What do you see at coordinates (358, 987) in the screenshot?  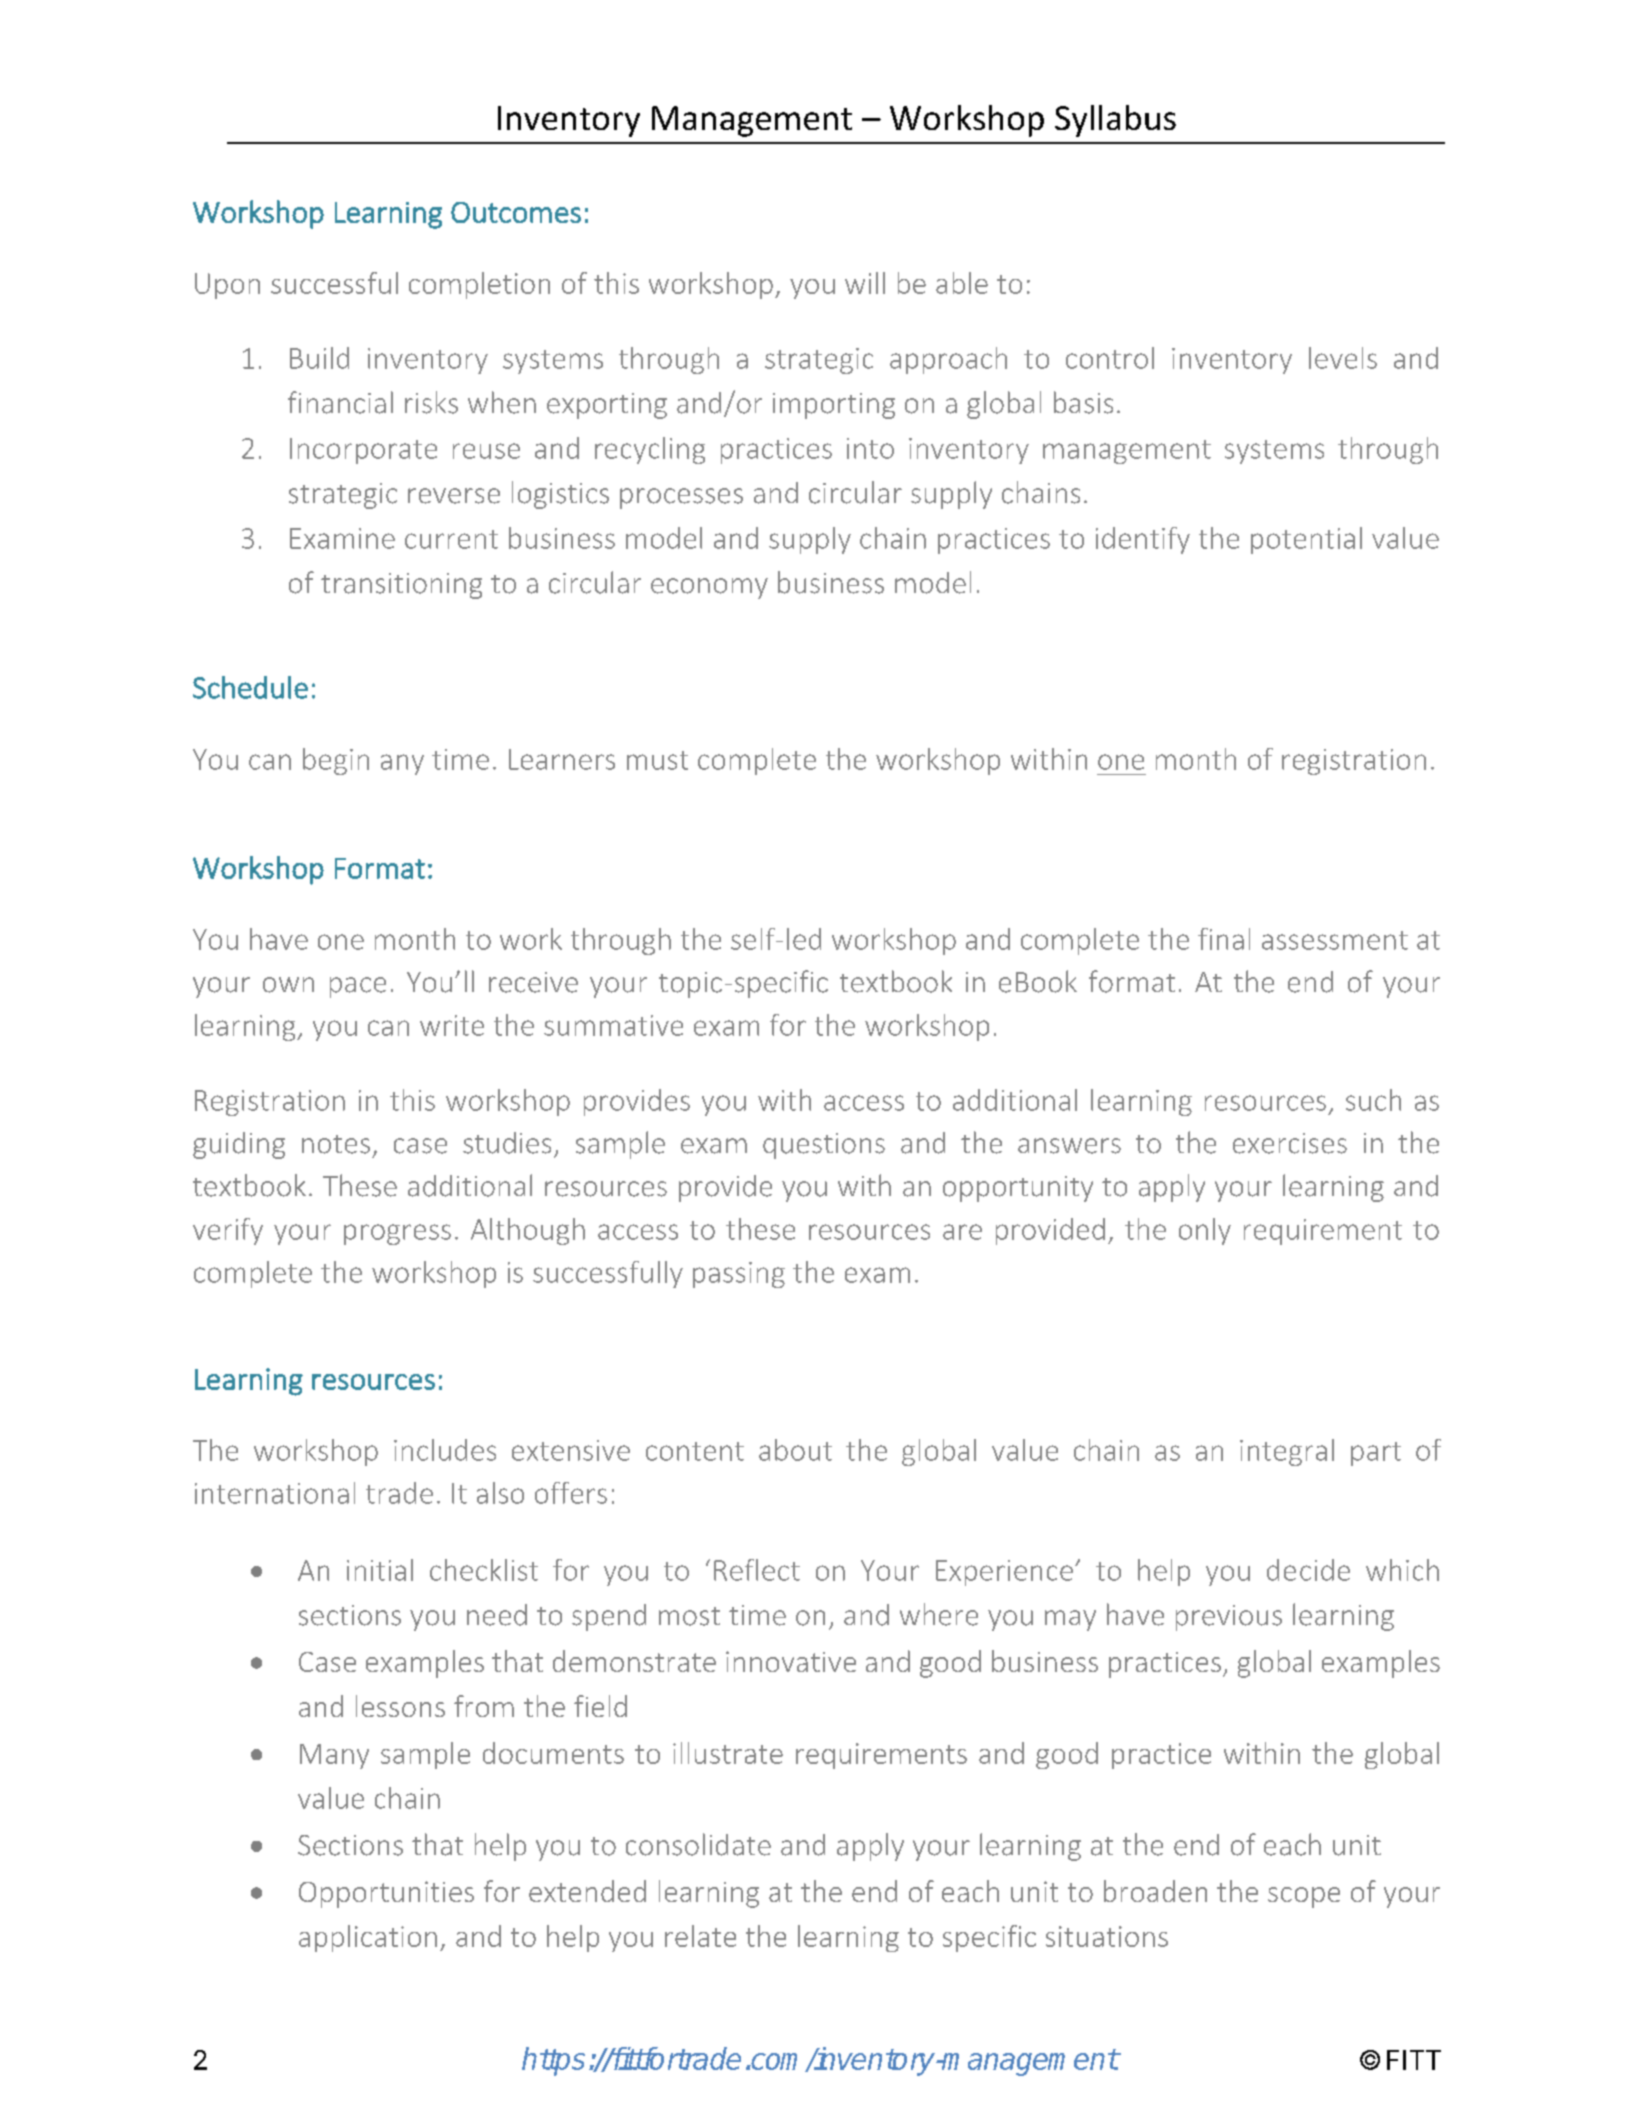 I see `pace` at bounding box center [358, 987].
